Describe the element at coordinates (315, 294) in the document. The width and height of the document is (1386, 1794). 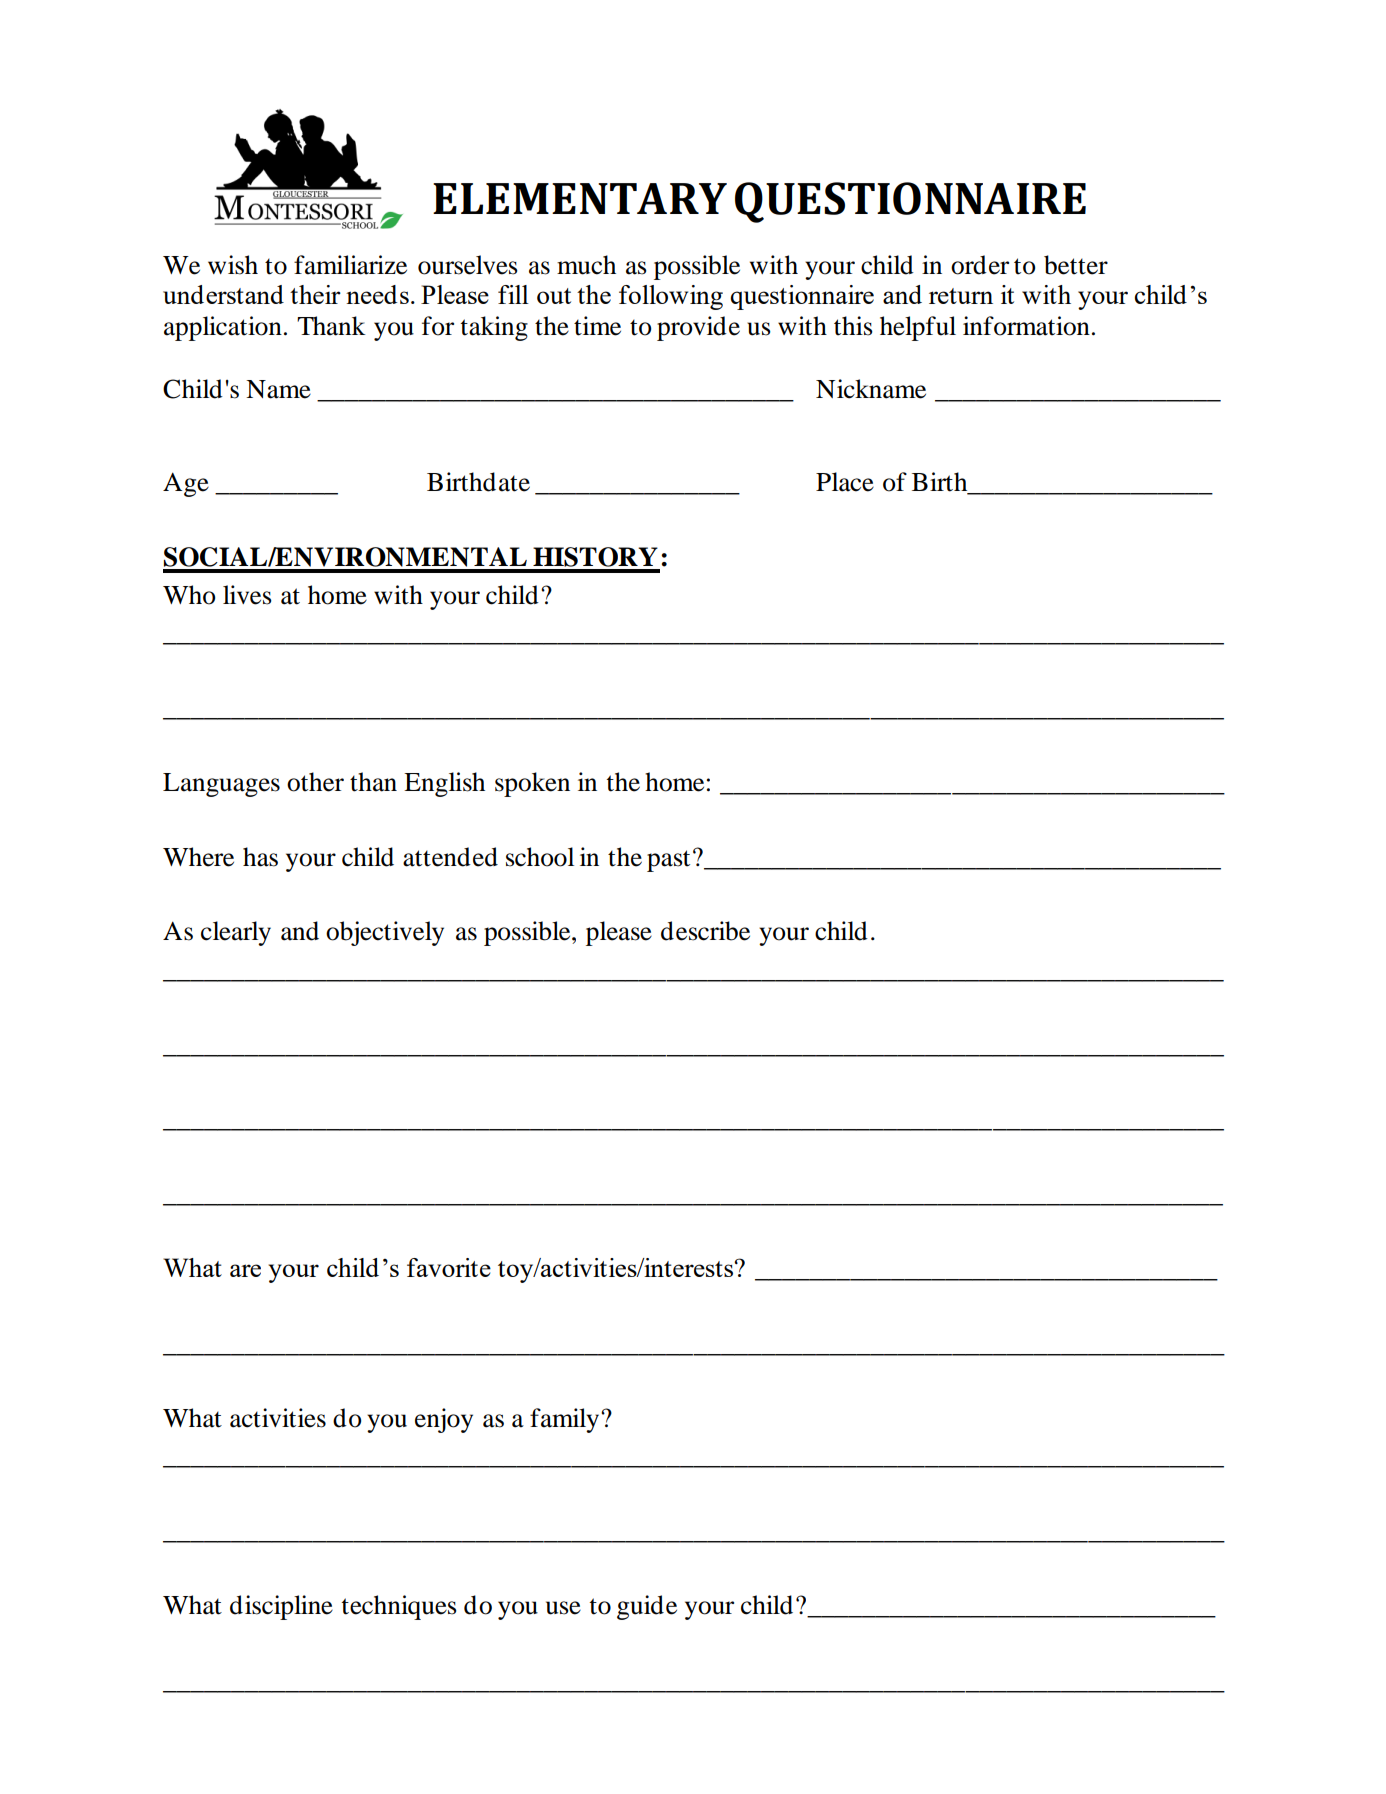
I see `their` at that location.
